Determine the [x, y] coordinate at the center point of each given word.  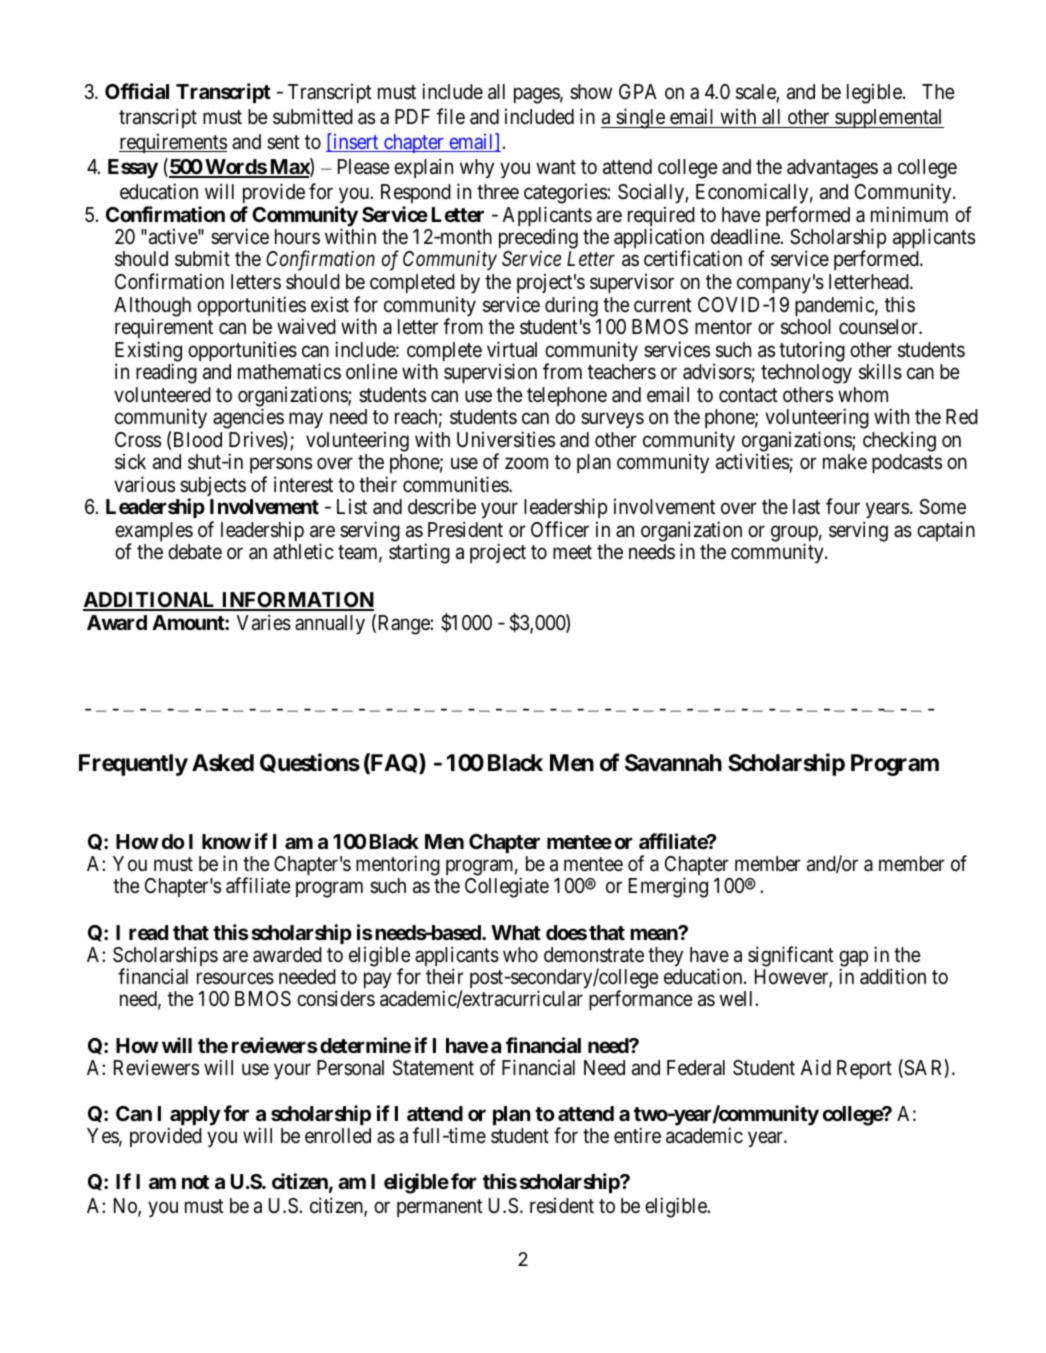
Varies [264, 622]
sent [283, 142]
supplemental [888, 118]
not [195, 1182]
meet [572, 552]
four [843, 506]
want [556, 167]
